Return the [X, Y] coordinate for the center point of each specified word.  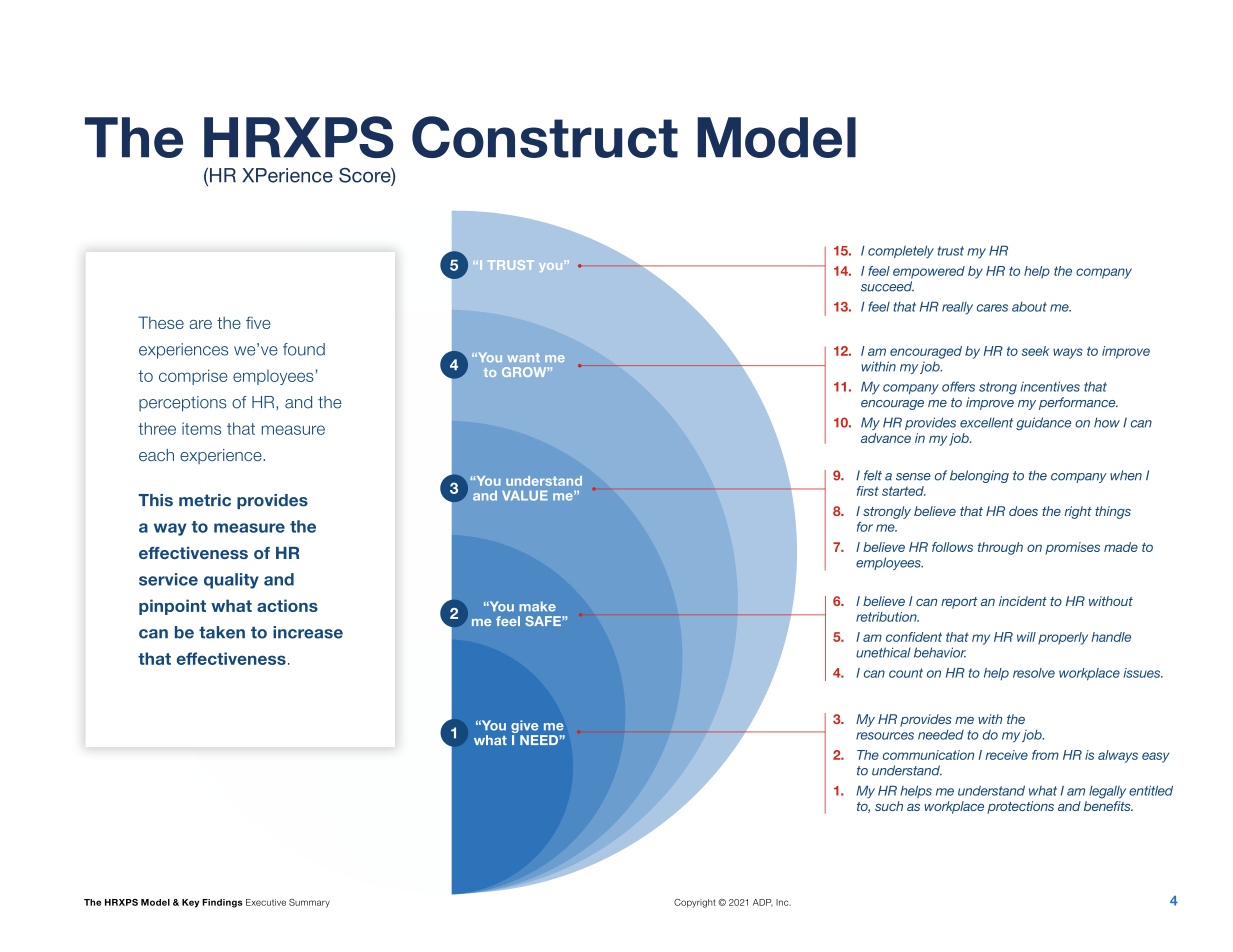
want [523, 357]
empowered [929, 272]
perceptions [183, 404]
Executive [266, 902]
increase [308, 632]
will [1026, 637]
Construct [545, 137]
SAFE [544, 621]
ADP [763, 903]
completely [901, 252]
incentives [1050, 387]
